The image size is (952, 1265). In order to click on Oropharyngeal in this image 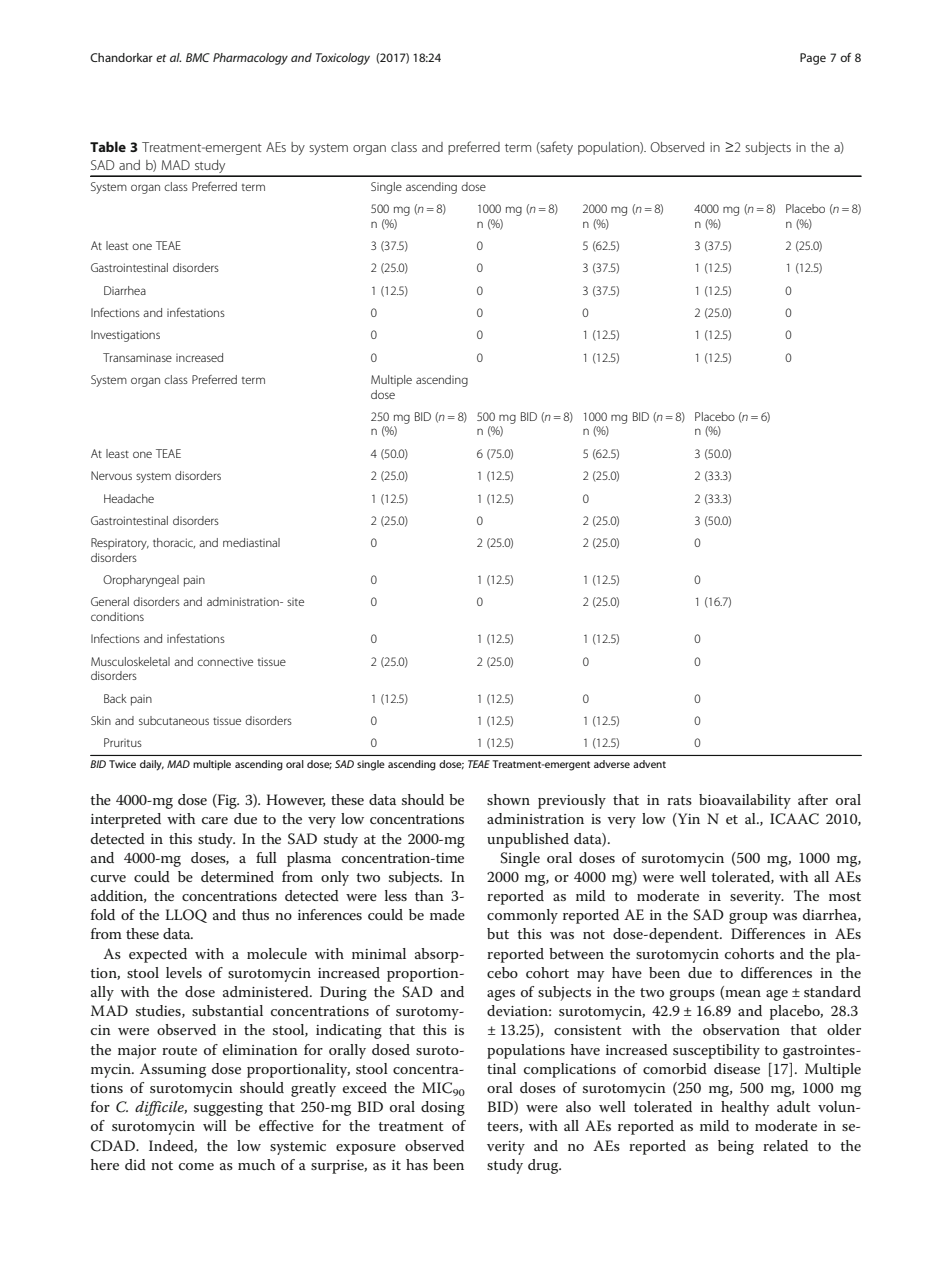, I will do `click(141, 581)`.
